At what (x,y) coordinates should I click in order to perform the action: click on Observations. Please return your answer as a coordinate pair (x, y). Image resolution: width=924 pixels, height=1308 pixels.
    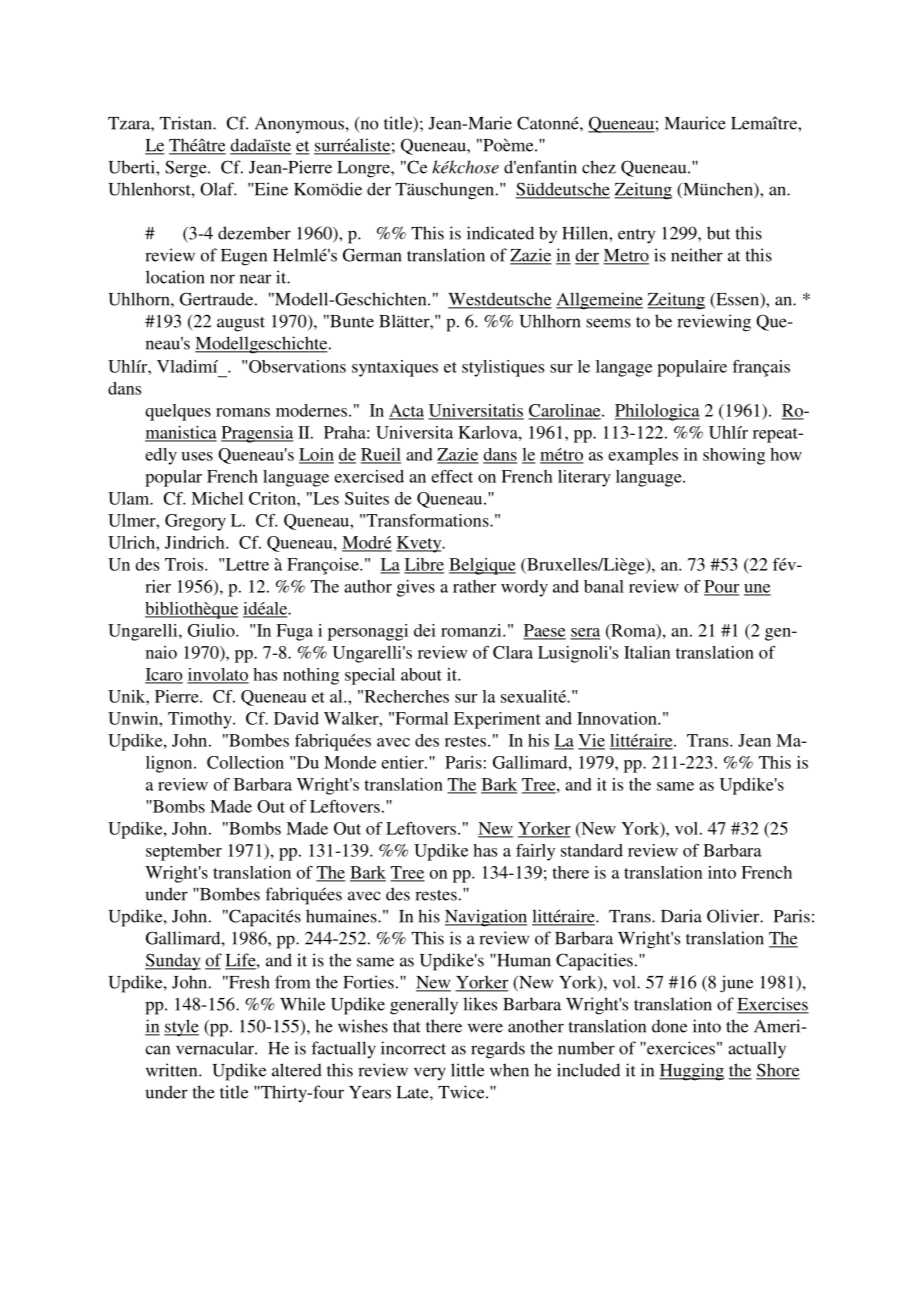
    Looking at the image, I should click on (297, 366).
